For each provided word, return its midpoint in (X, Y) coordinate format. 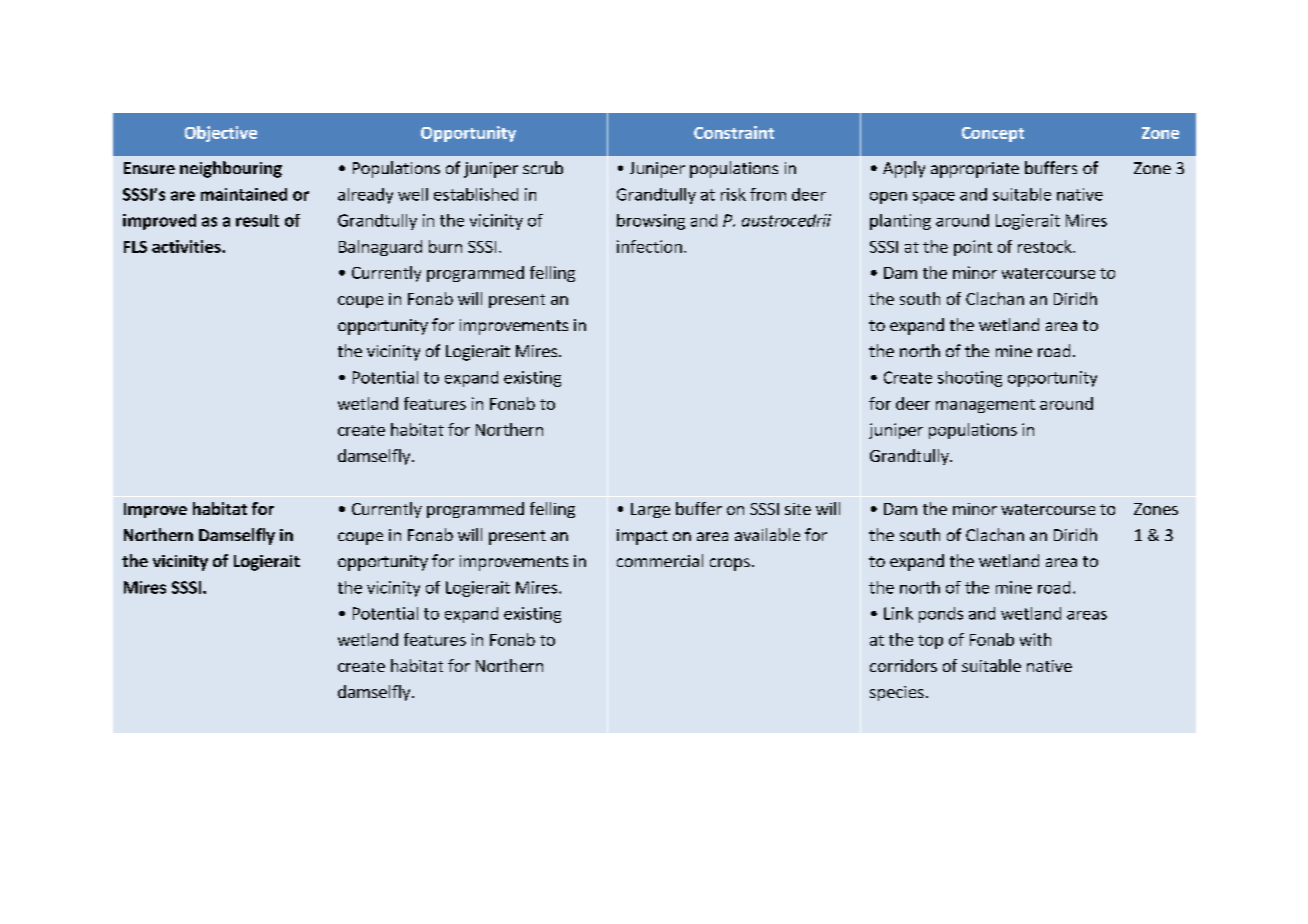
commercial (660, 560)
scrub (543, 167)
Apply (904, 169)
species (897, 693)
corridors (903, 665)
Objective (221, 134)
